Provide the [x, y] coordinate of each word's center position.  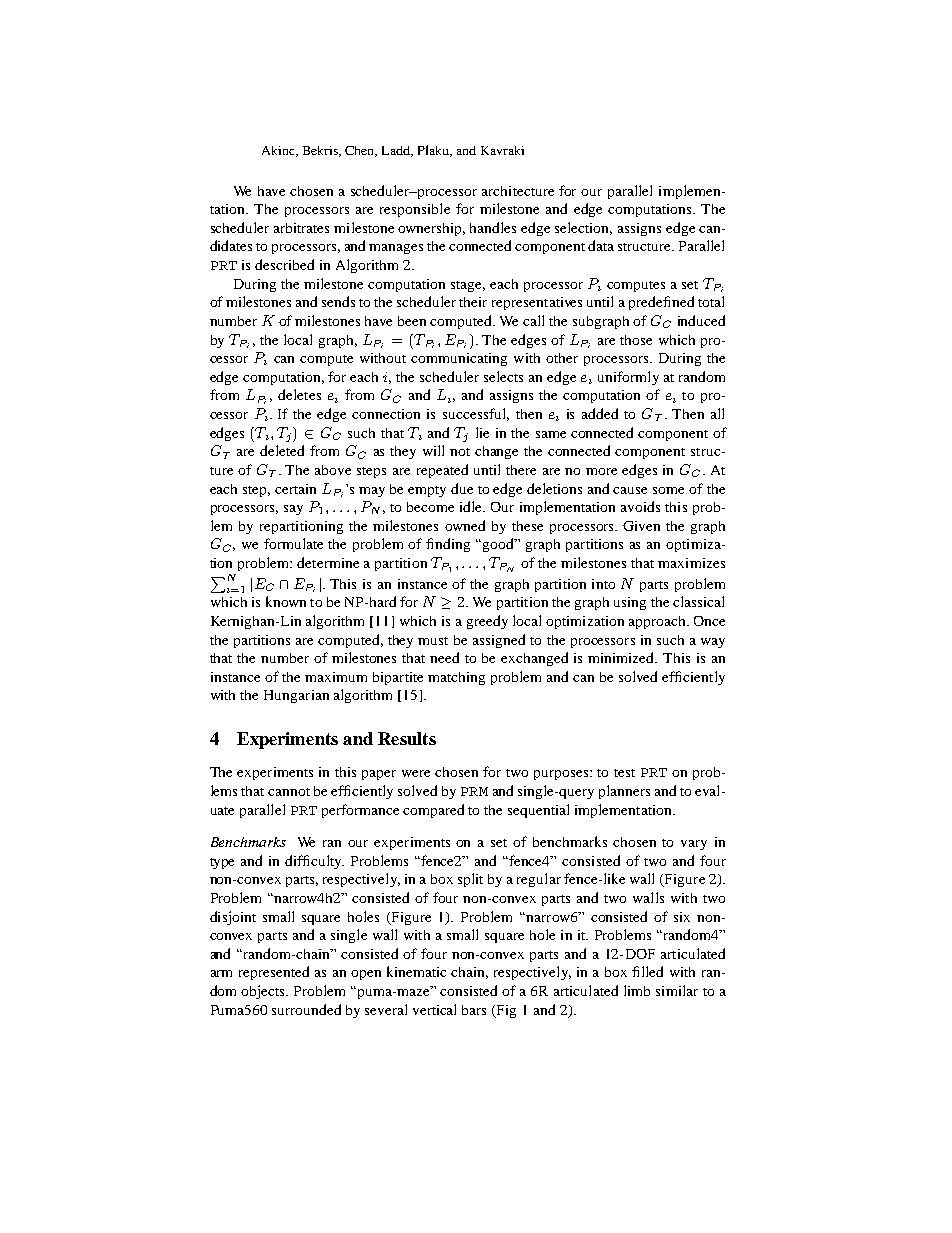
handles [493, 227]
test [624, 773]
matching [456, 678]
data [601, 245]
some [668, 490]
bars [474, 1010]
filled [647, 971]
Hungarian [296, 696]
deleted [282, 450]
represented [274, 973]
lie [482, 432]
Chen [361, 151]
